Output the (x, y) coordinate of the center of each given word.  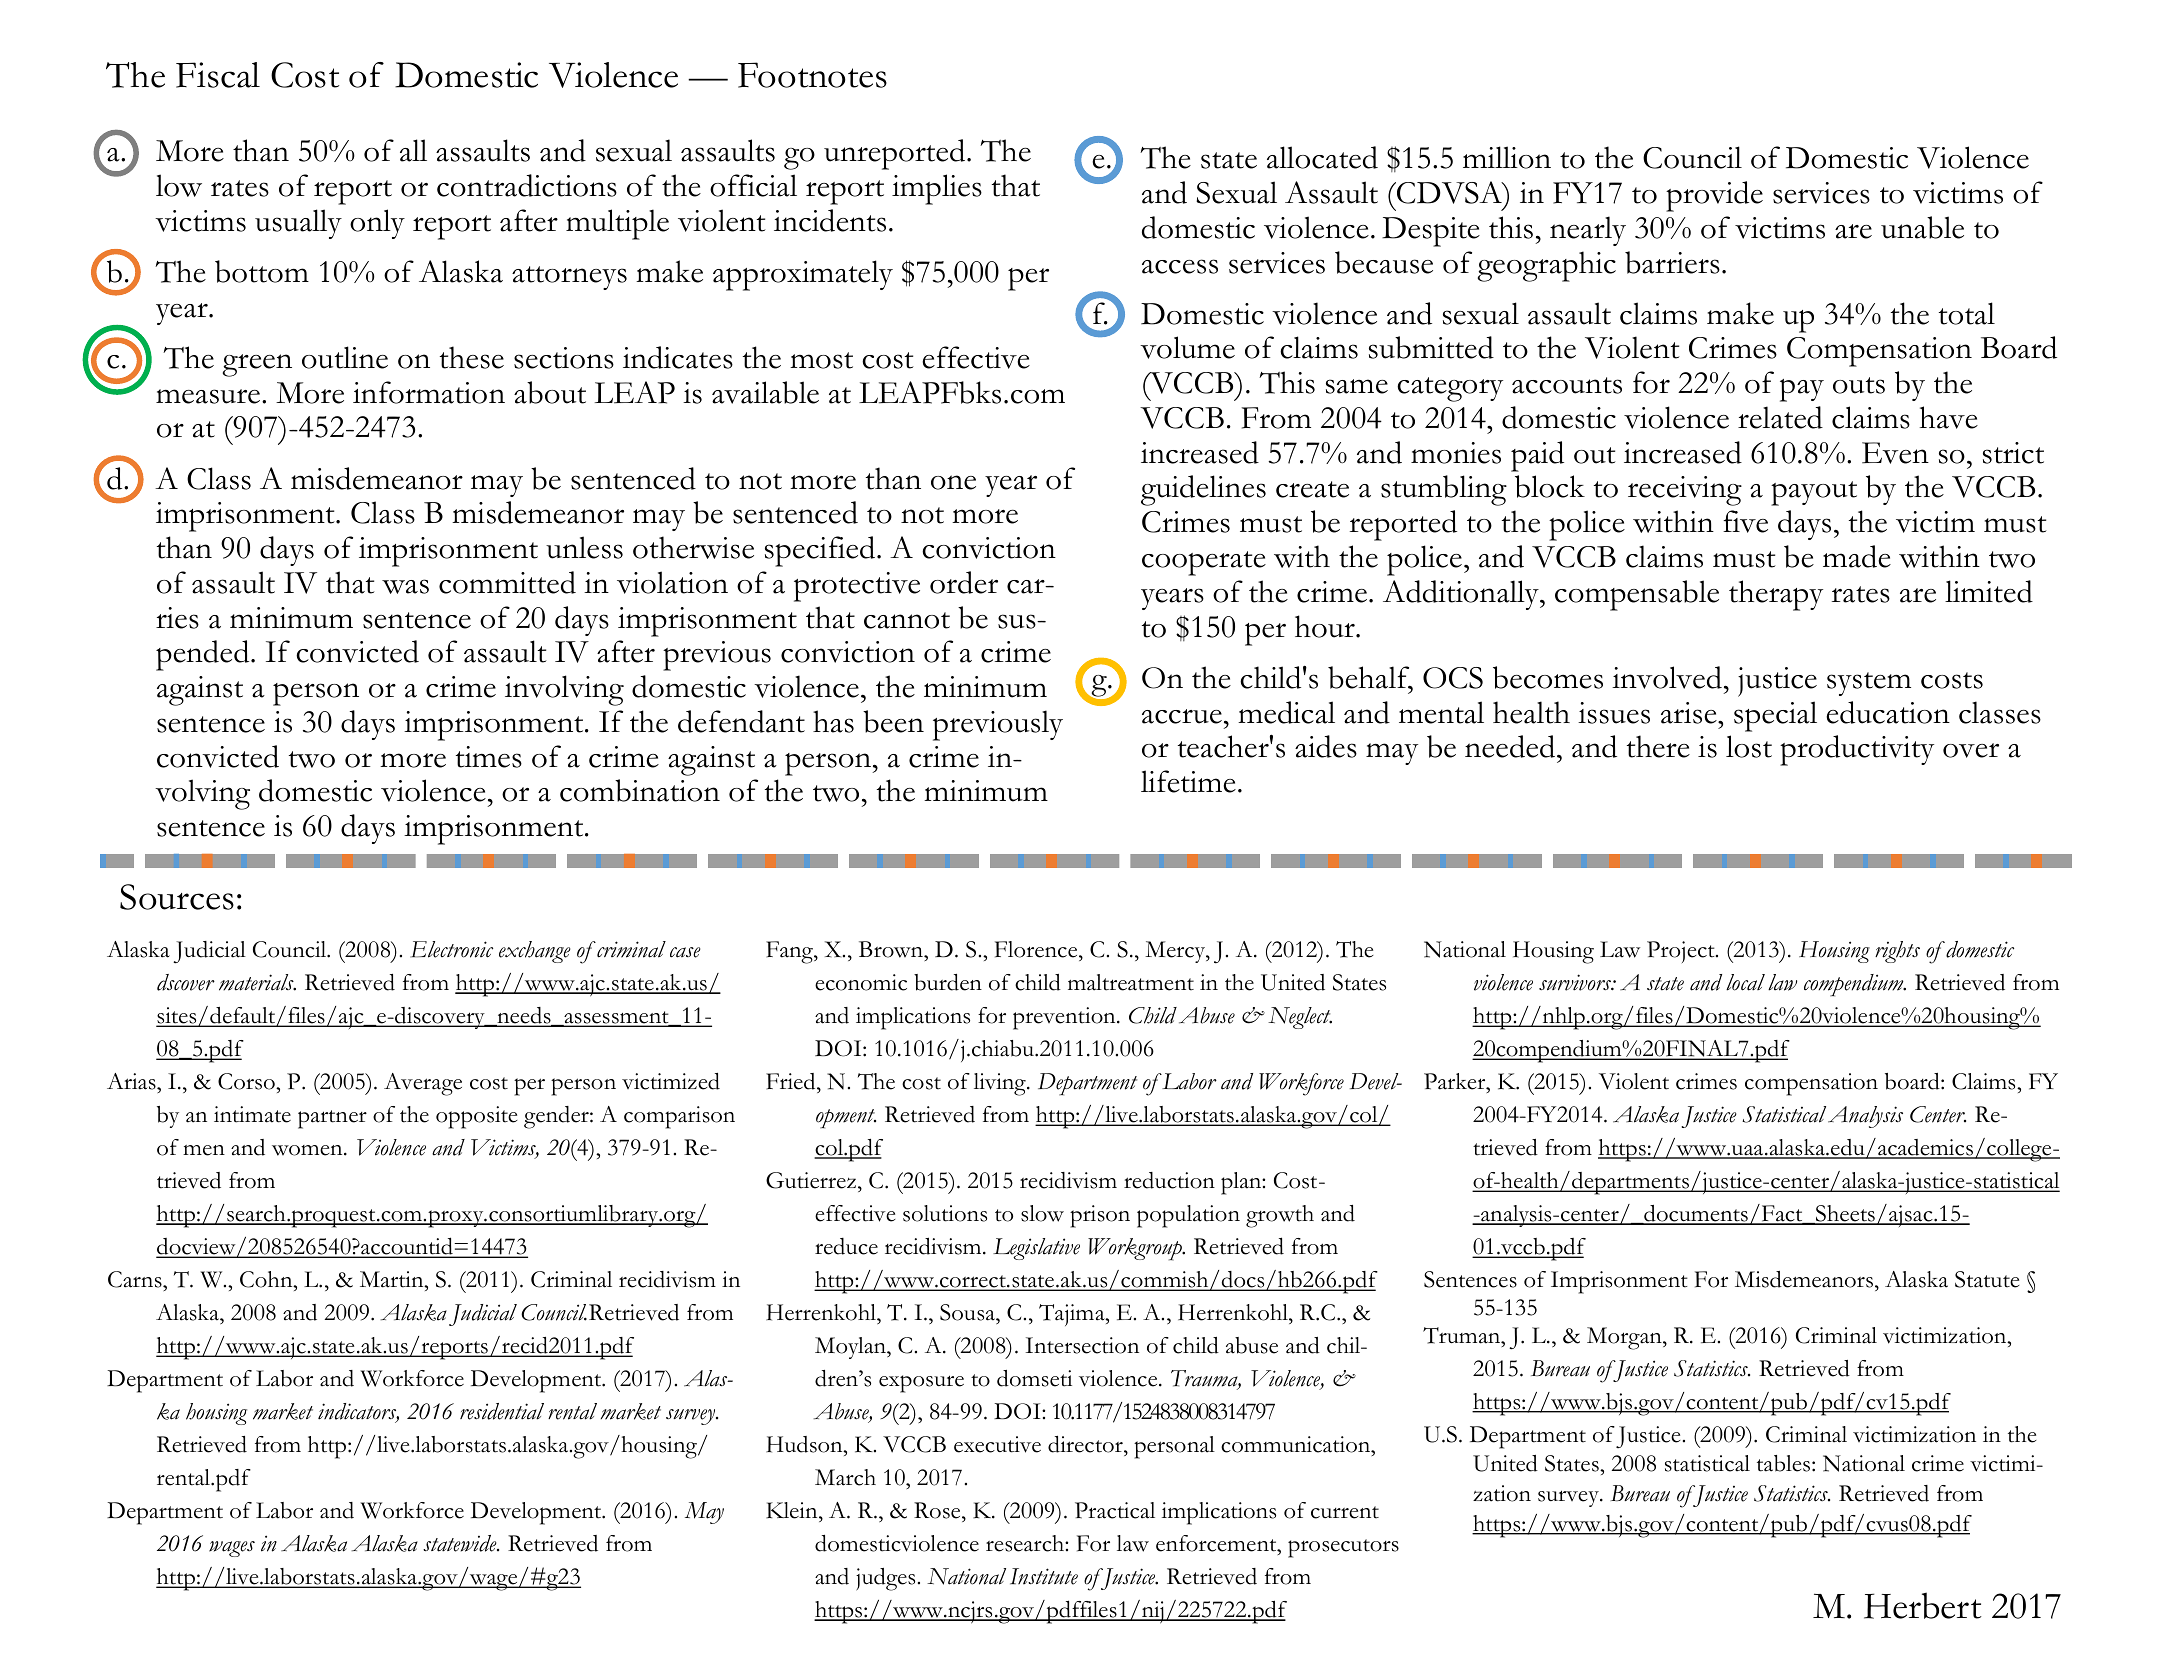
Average (423, 1084)
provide (1714, 196)
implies (937, 189)
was (405, 586)
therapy (1776, 595)
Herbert (1923, 1605)
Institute (1044, 1576)
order (964, 582)
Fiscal (218, 75)
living (1001, 1084)
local (1745, 982)
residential (502, 1411)
